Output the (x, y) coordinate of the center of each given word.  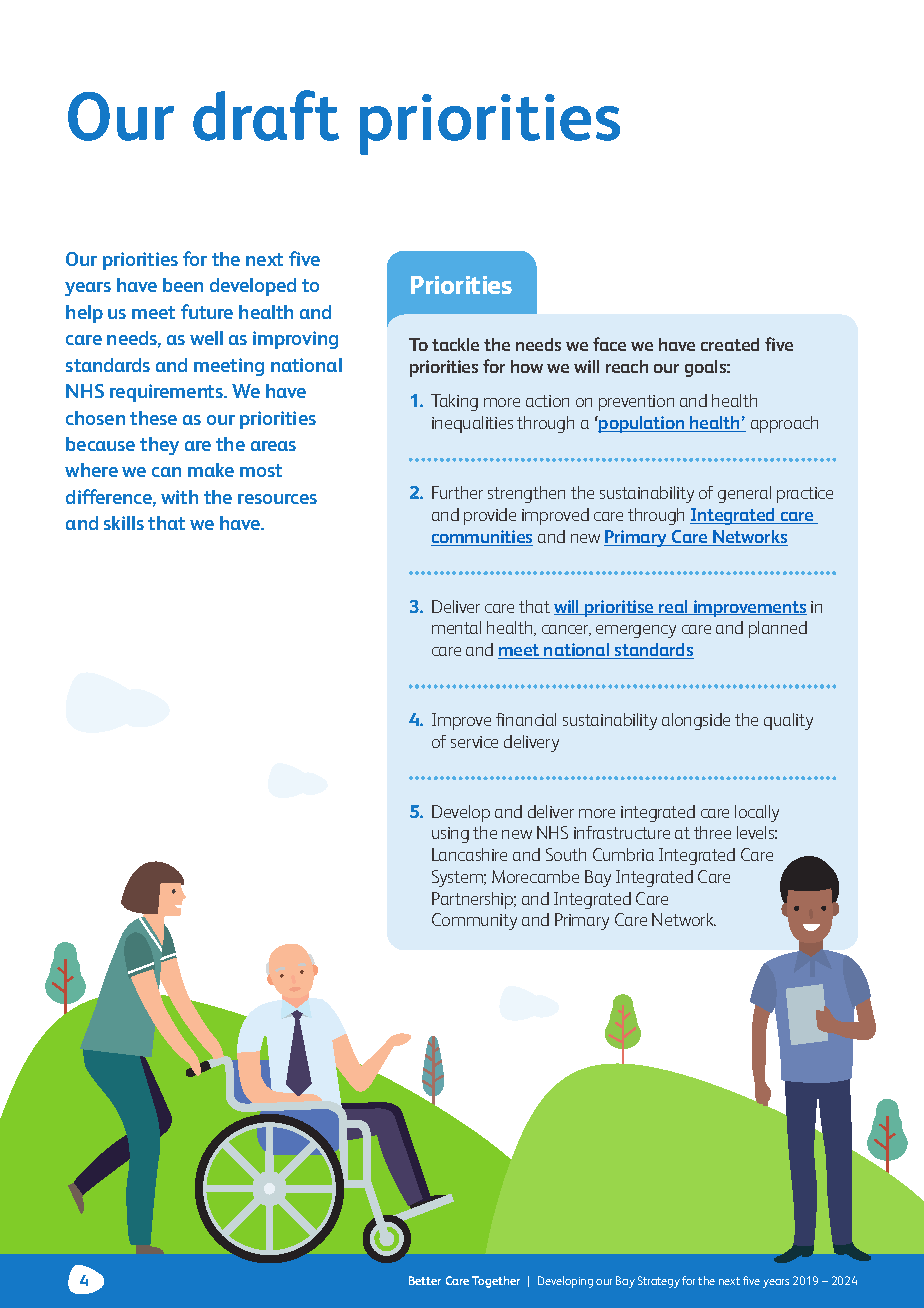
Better (425, 1280)
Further (457, 492)
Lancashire (469, 854)
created (730, 344)
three (712, 832)
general (744, 494)
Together (496, 1282)
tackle (455, 344)
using (450, 835)
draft (266, 115)
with (179, 497)
